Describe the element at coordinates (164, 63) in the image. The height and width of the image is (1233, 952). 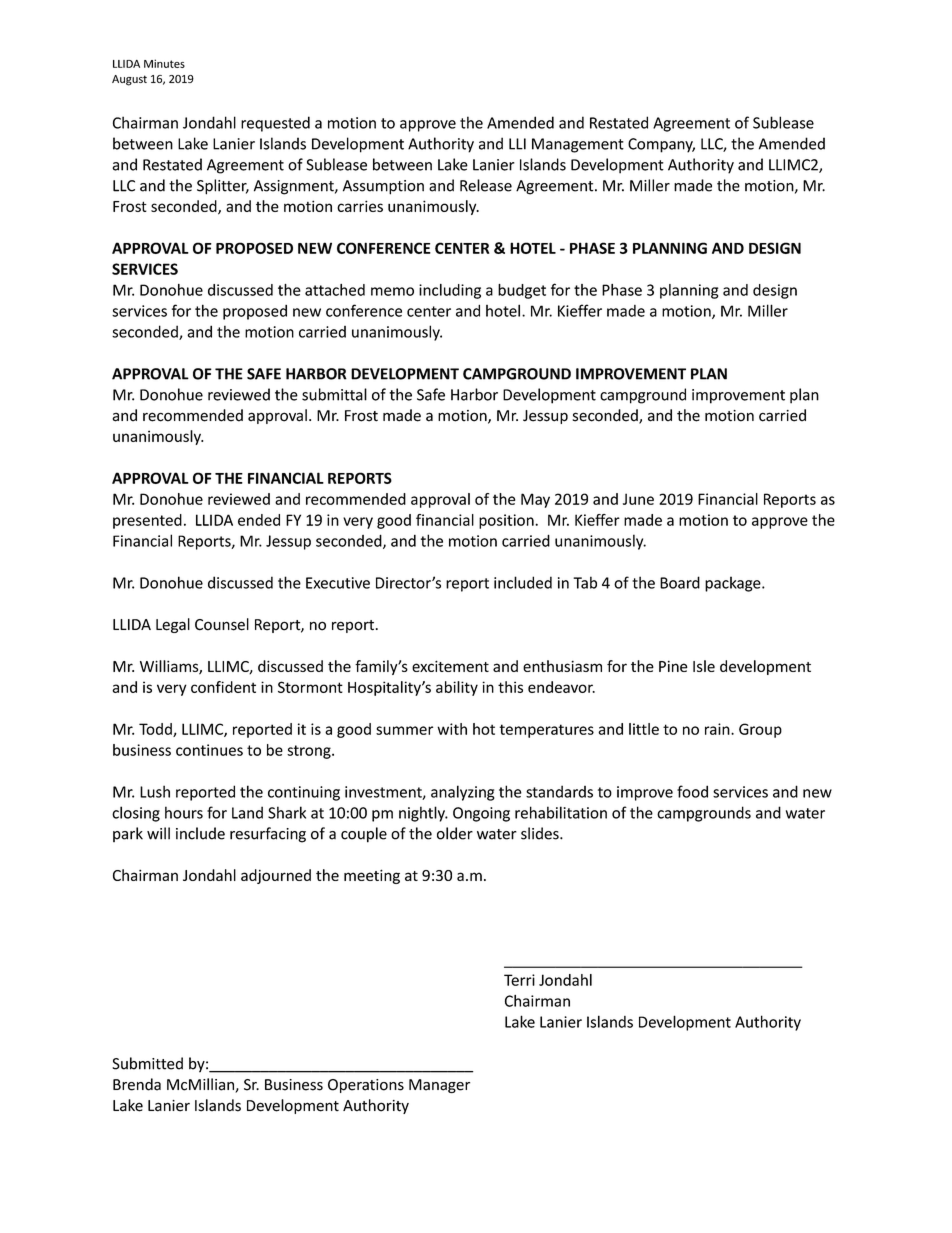
I see `Minutes` at that location.
